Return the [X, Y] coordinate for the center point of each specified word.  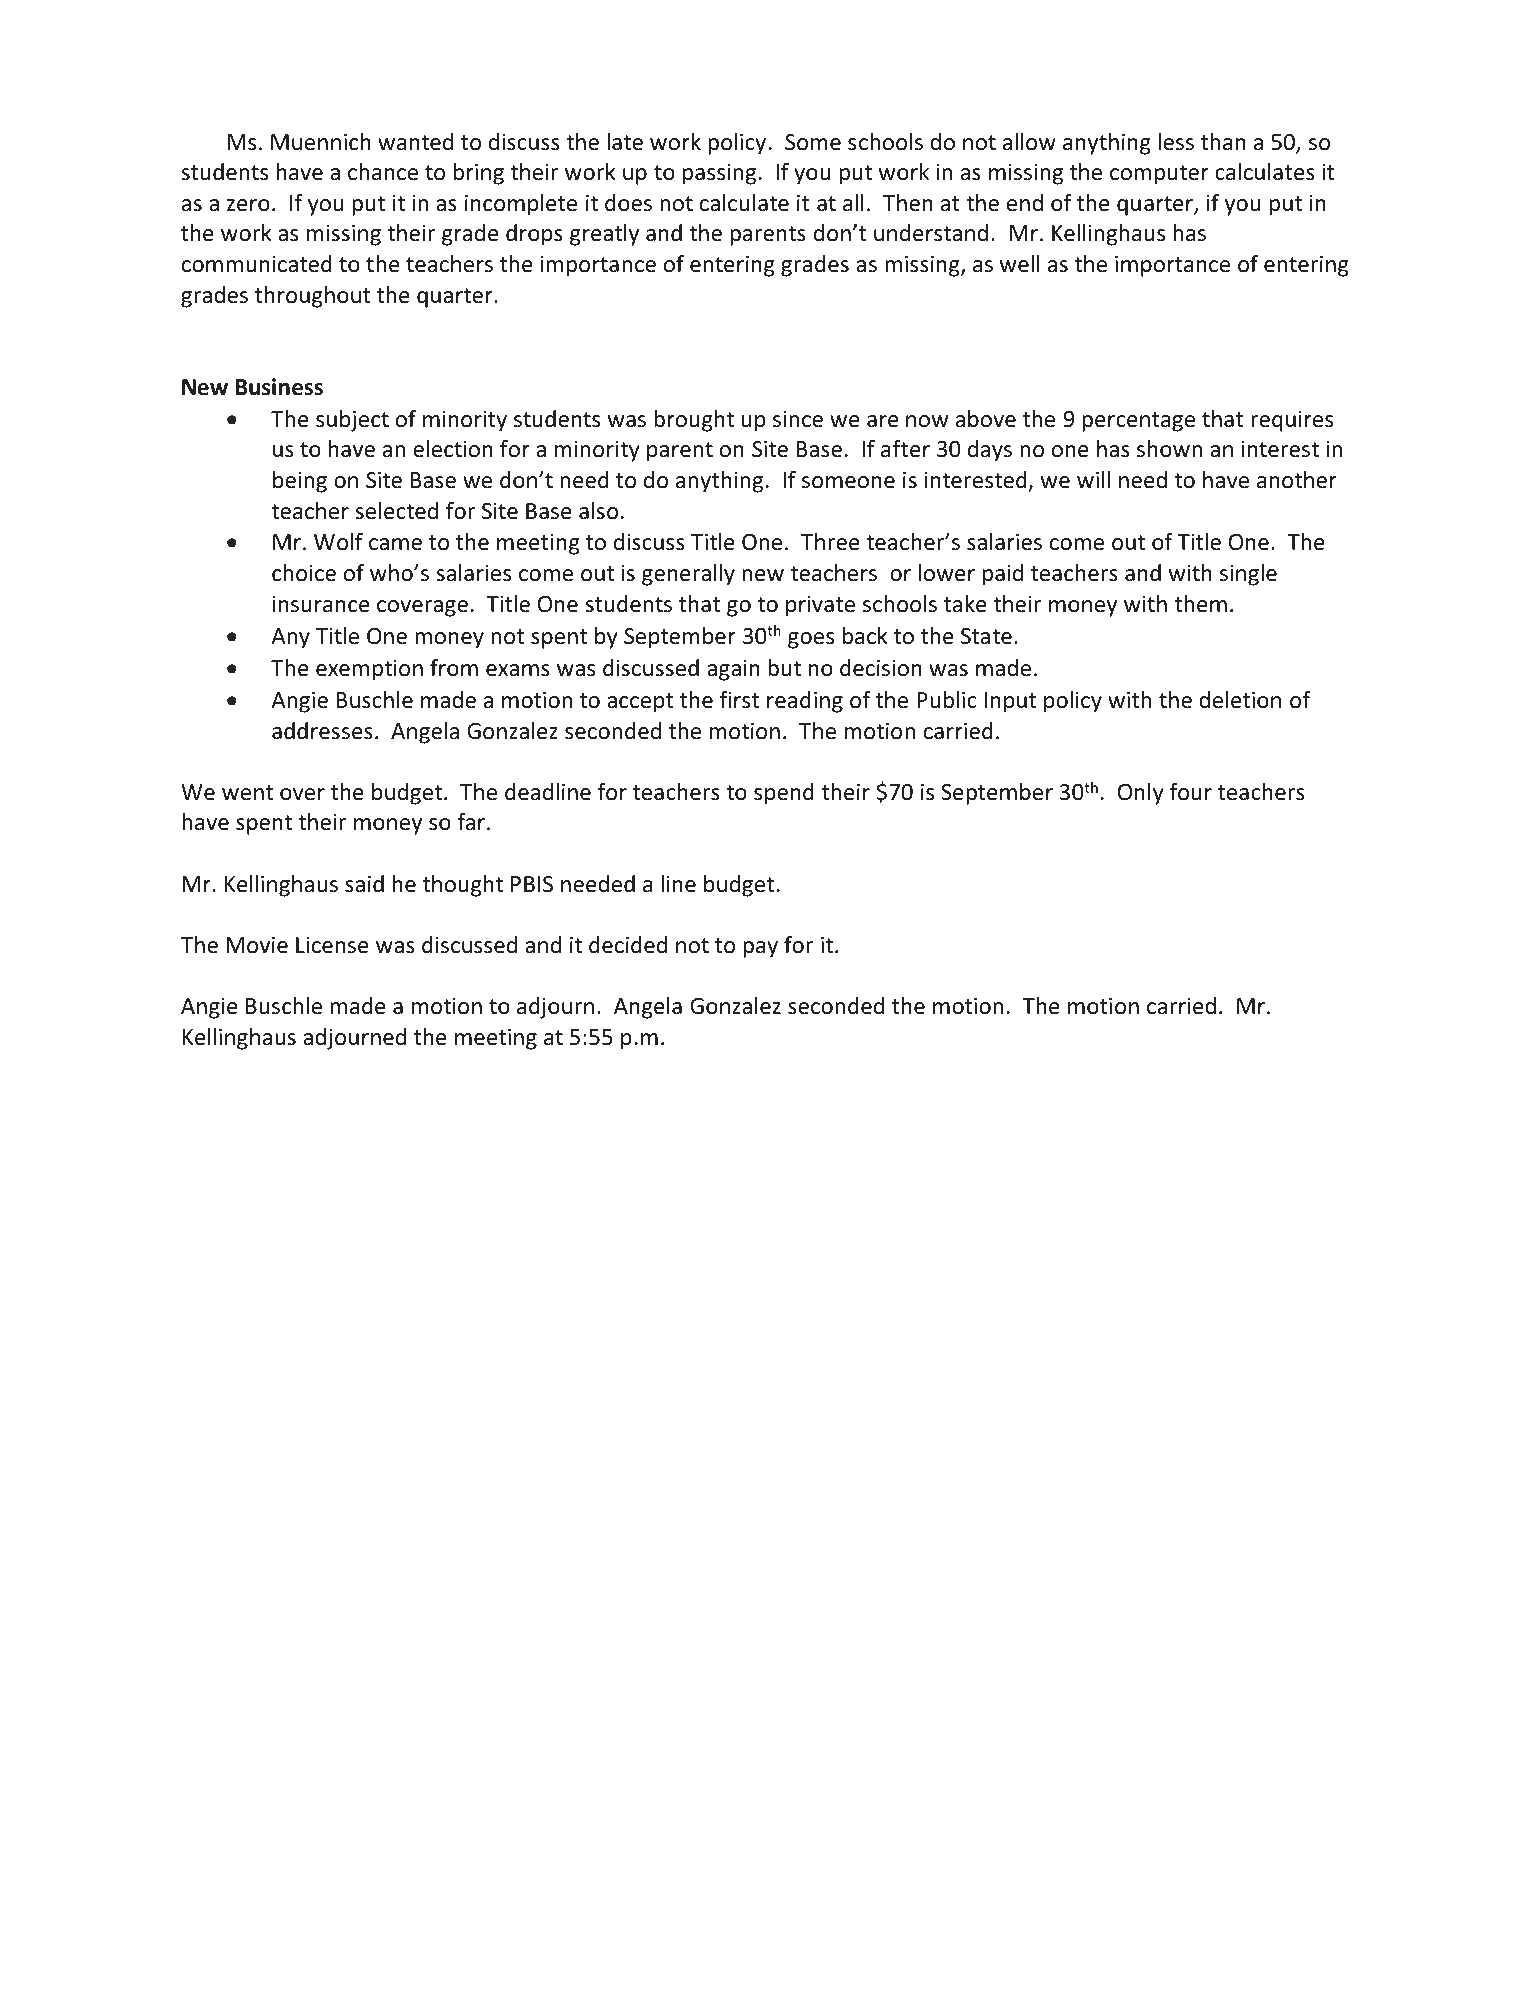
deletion [1240, 700]
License [332, 945]
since [798, 419]
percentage [1138, 422]
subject [352, 421]
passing [719, 174]
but [784, 668]
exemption [369, 670]
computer [1159, 175]
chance [383, 172]
